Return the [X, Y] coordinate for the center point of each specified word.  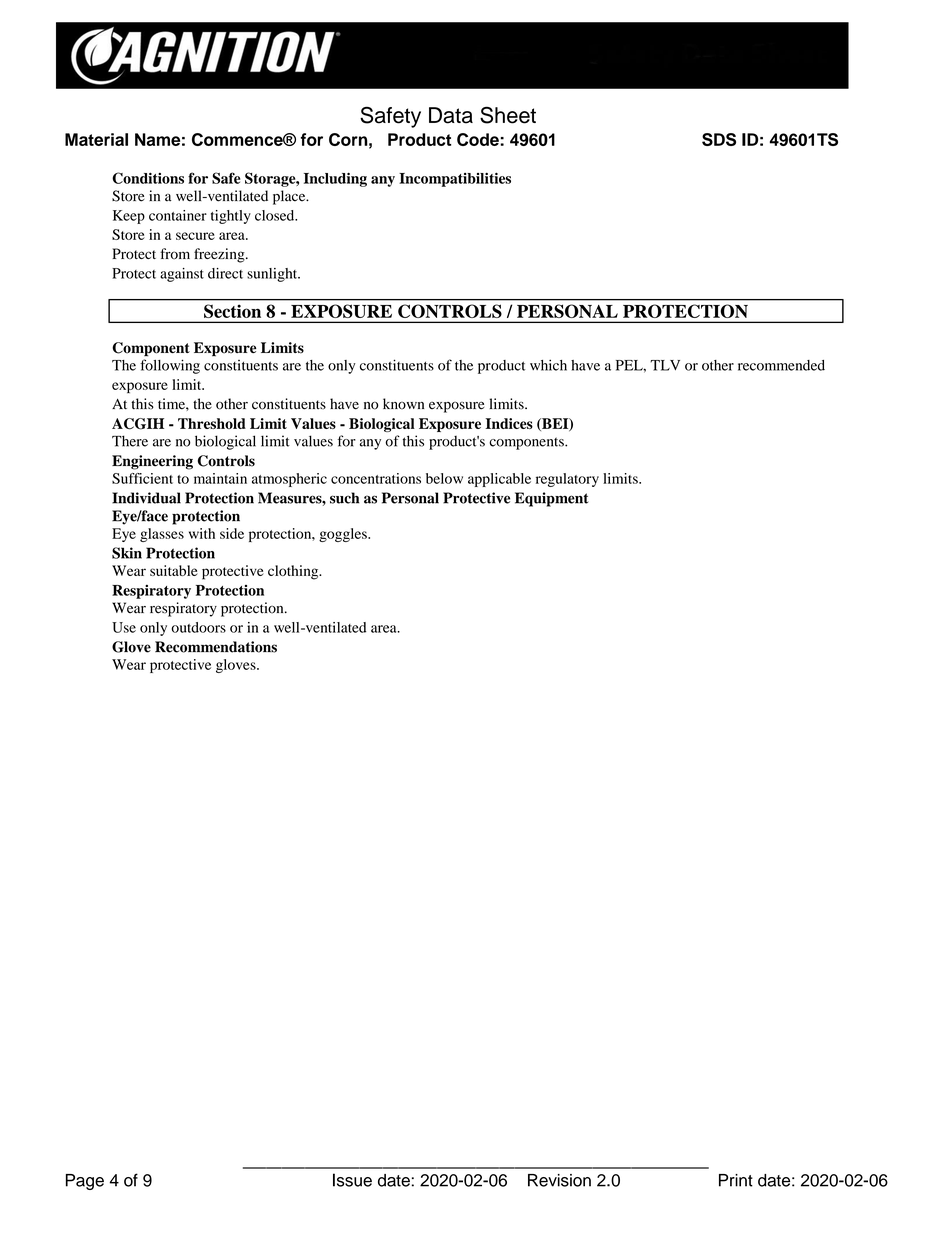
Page [85, 1182]
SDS [719, 139]
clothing [294, 572]
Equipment [552, 499]
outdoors [198, 627]
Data [451, 115]
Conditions [148, 178]
